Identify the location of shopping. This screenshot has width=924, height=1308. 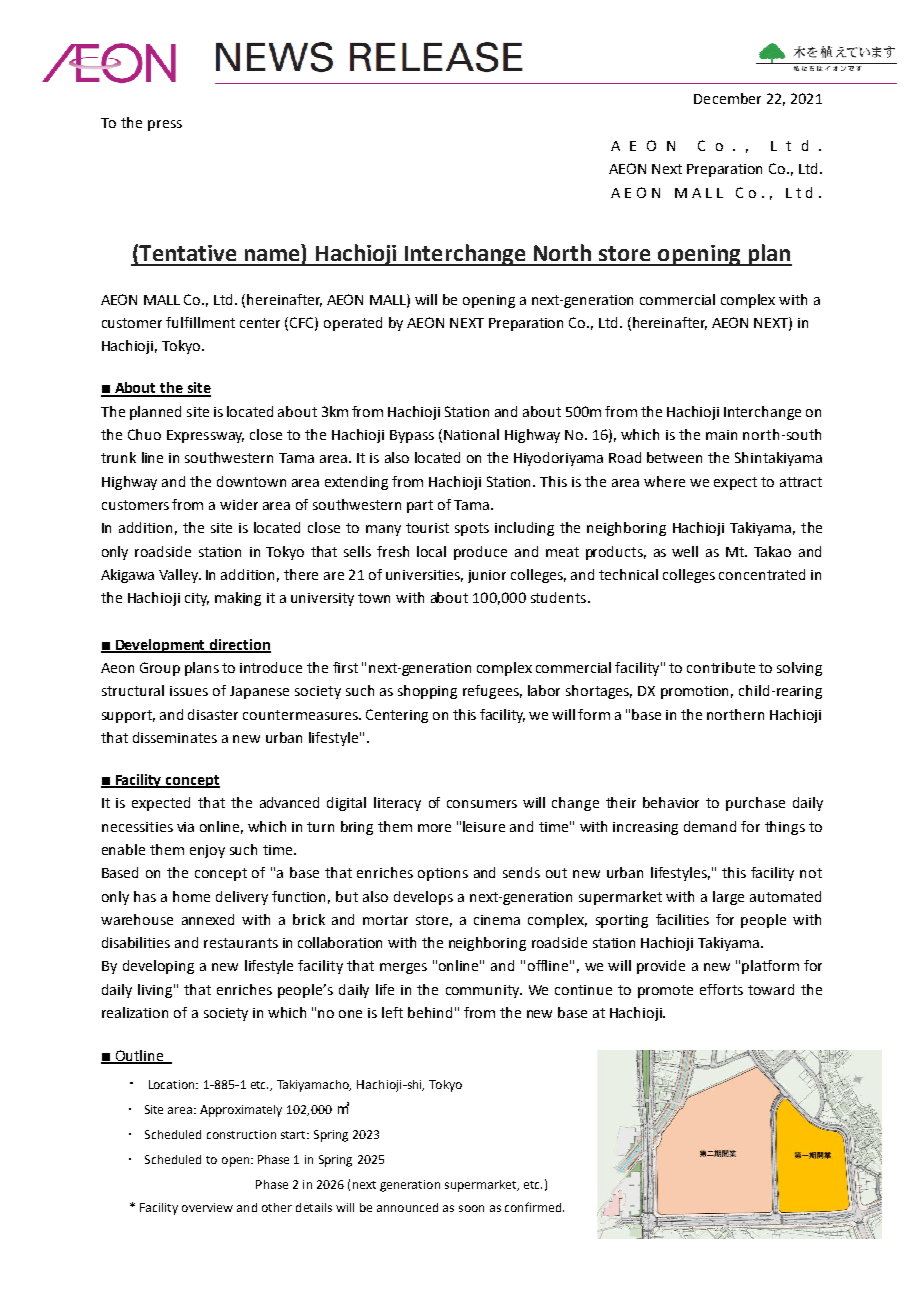
(427, 692).
